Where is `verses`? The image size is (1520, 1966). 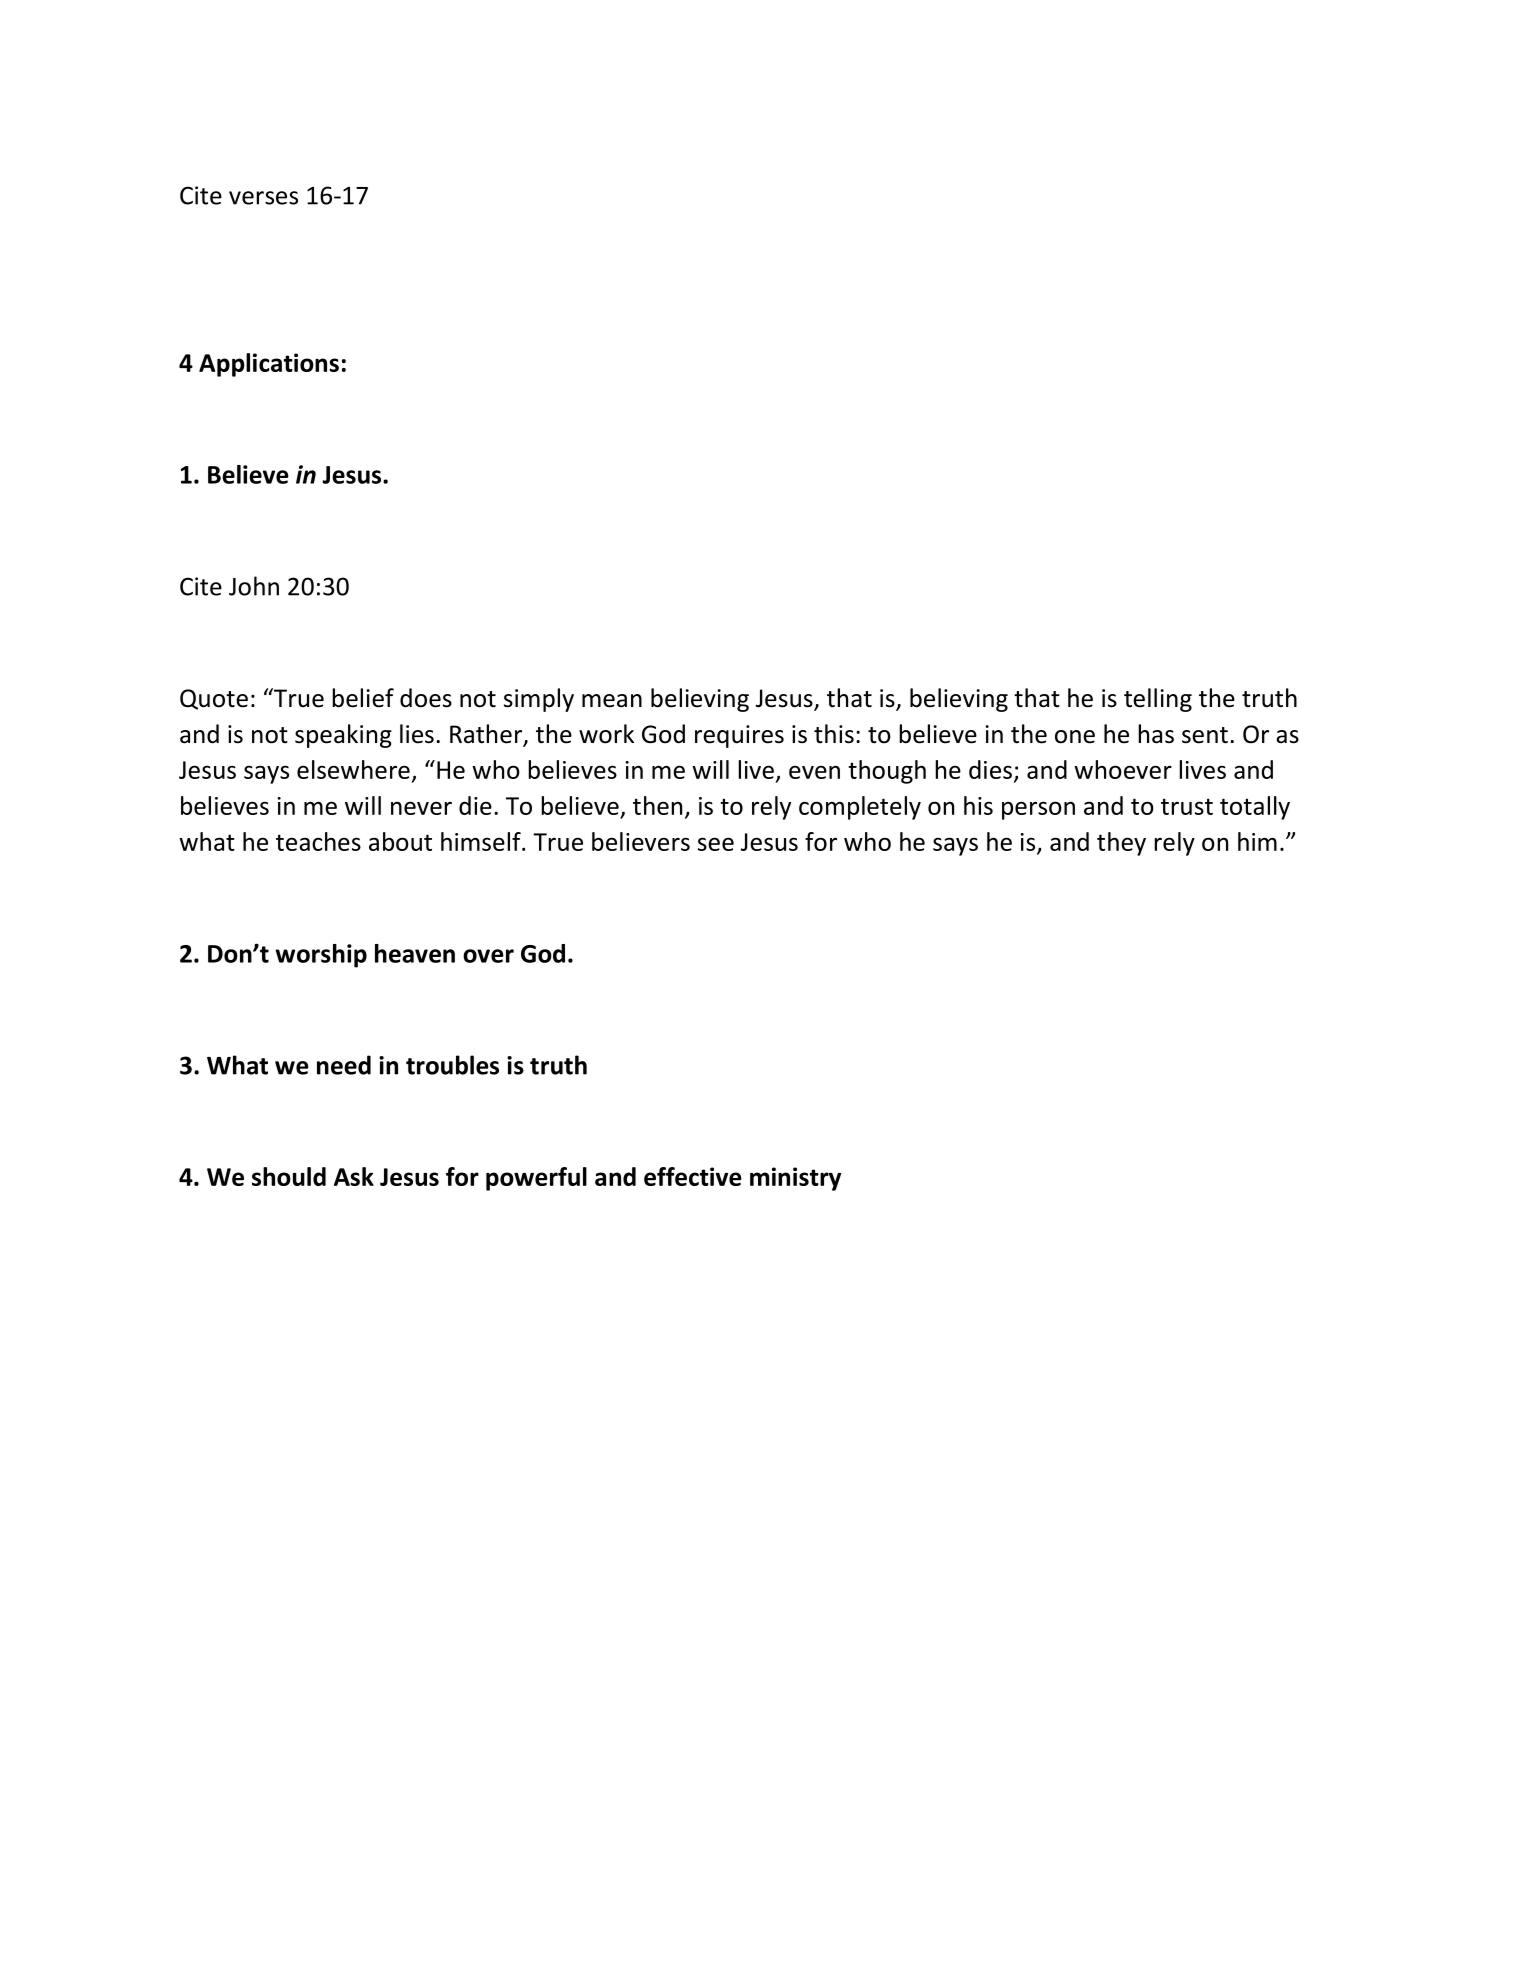 verses is located at coordinates (263, 198).
